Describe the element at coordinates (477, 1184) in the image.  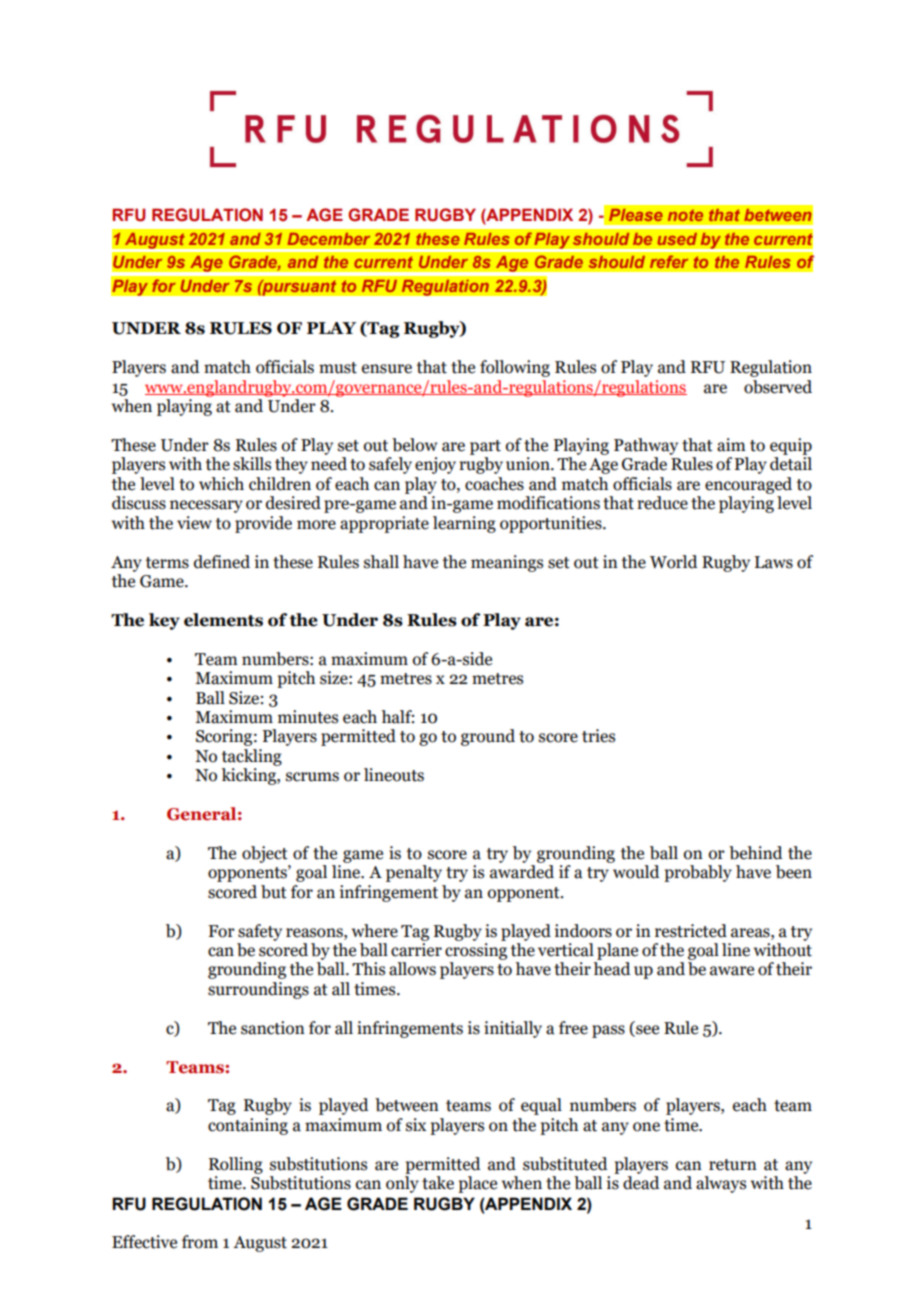
I see `place` at that location.
